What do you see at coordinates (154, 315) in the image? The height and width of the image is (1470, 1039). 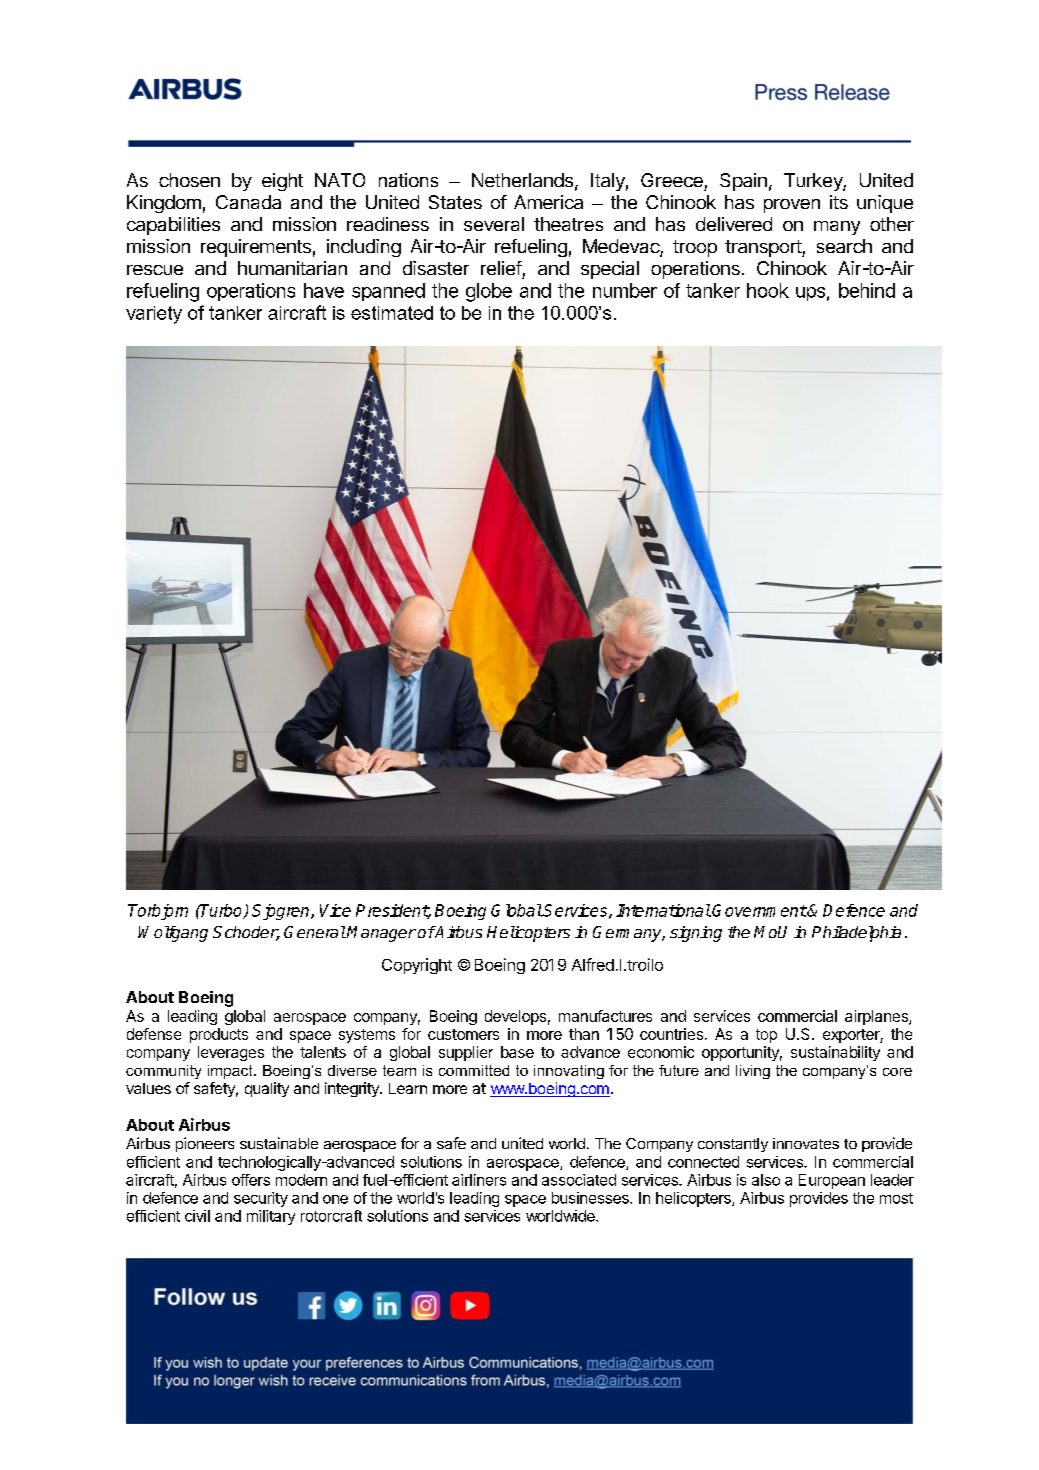 I see `variety` at bounding box center [154, 315].
